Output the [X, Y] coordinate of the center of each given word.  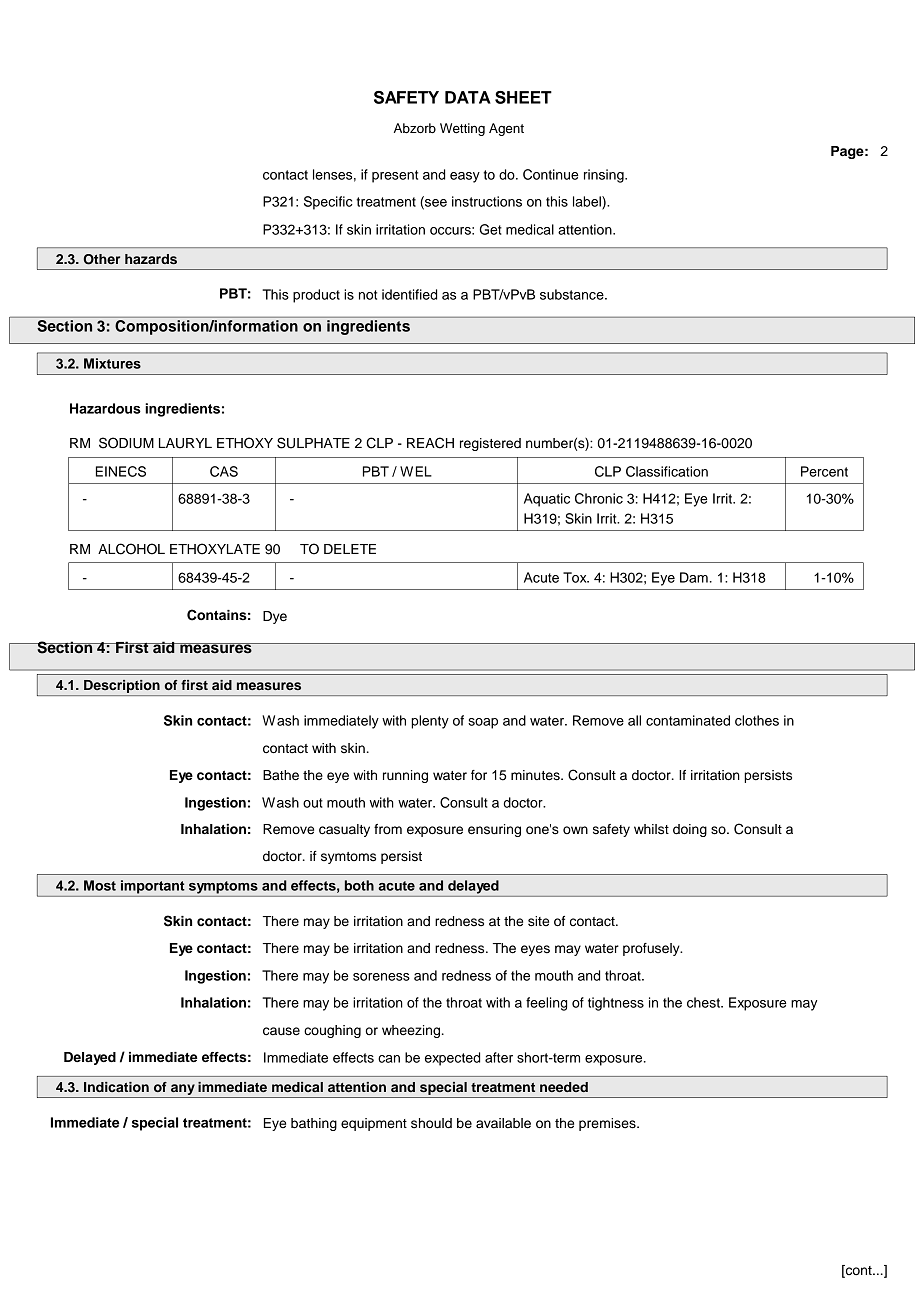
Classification [667, 471]
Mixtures [112, 363]
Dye [275, 617]
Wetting [462, 129]
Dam [694, 577]
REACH [430, 443]
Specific [328, 203]
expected [452, 1059]
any [183, 1089]
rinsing [605, 176]
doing [690, 830]
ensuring [494, 830]
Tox [576, 577]
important [153, 887]
